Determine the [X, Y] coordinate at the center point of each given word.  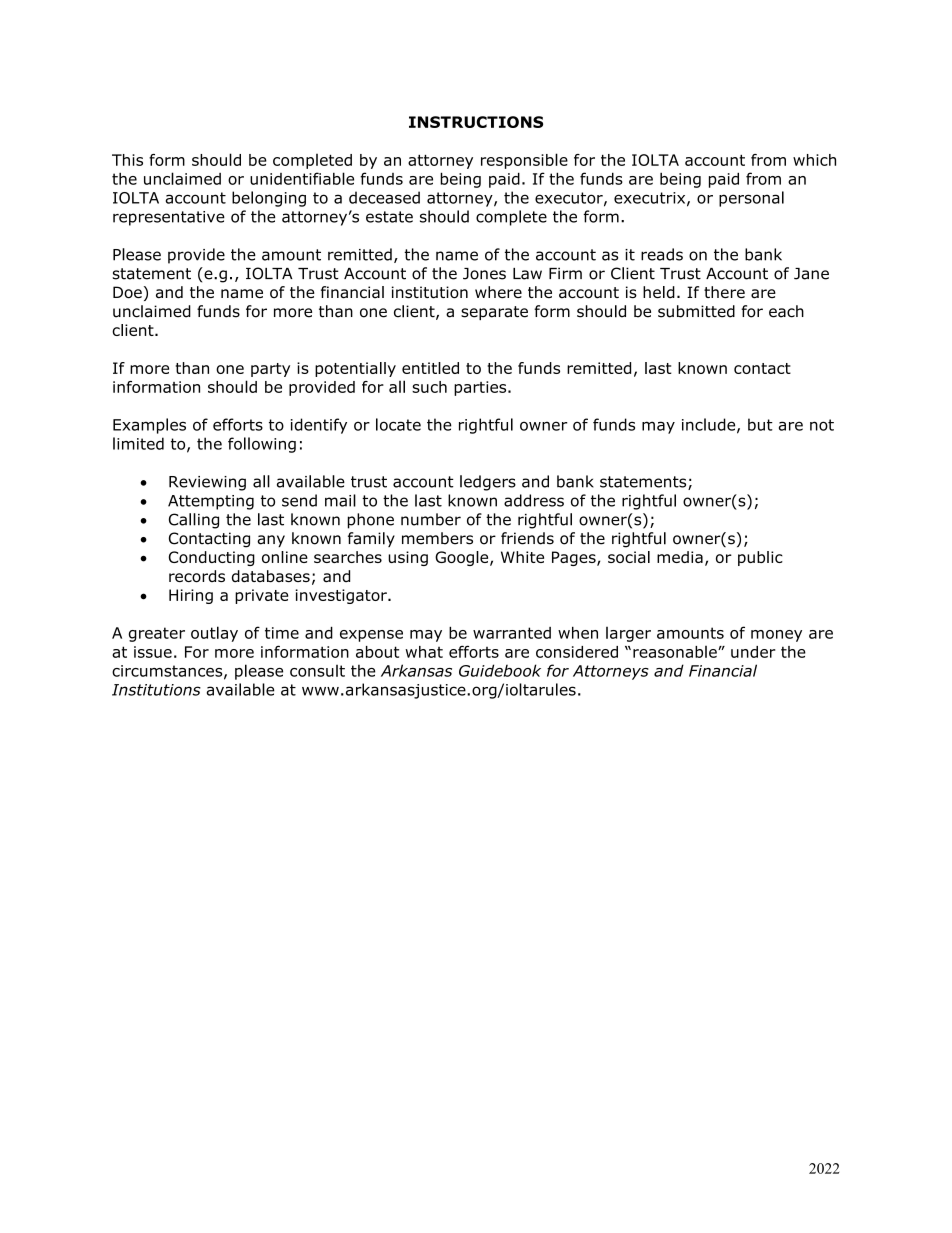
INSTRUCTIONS [476, 122]
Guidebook [500, 670]
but [760, 424]
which [814, 160]
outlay [214, 634]
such [429, 387]
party [270, 370]
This [127, 160]
